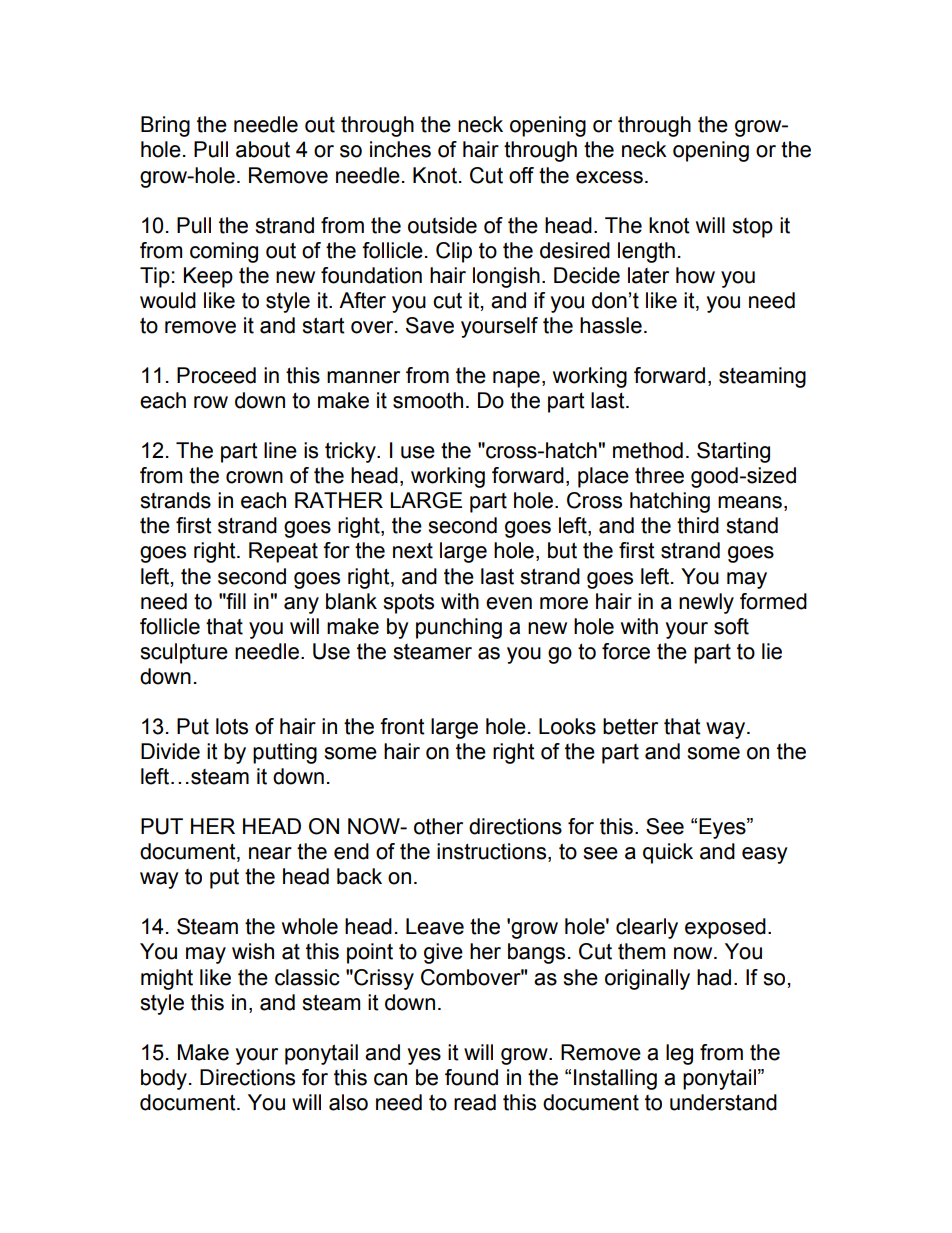 This screenshot has height=1233, width=952. Describe the element at coordinates (521, 175) in the screenshot. I see `off` at that location.
